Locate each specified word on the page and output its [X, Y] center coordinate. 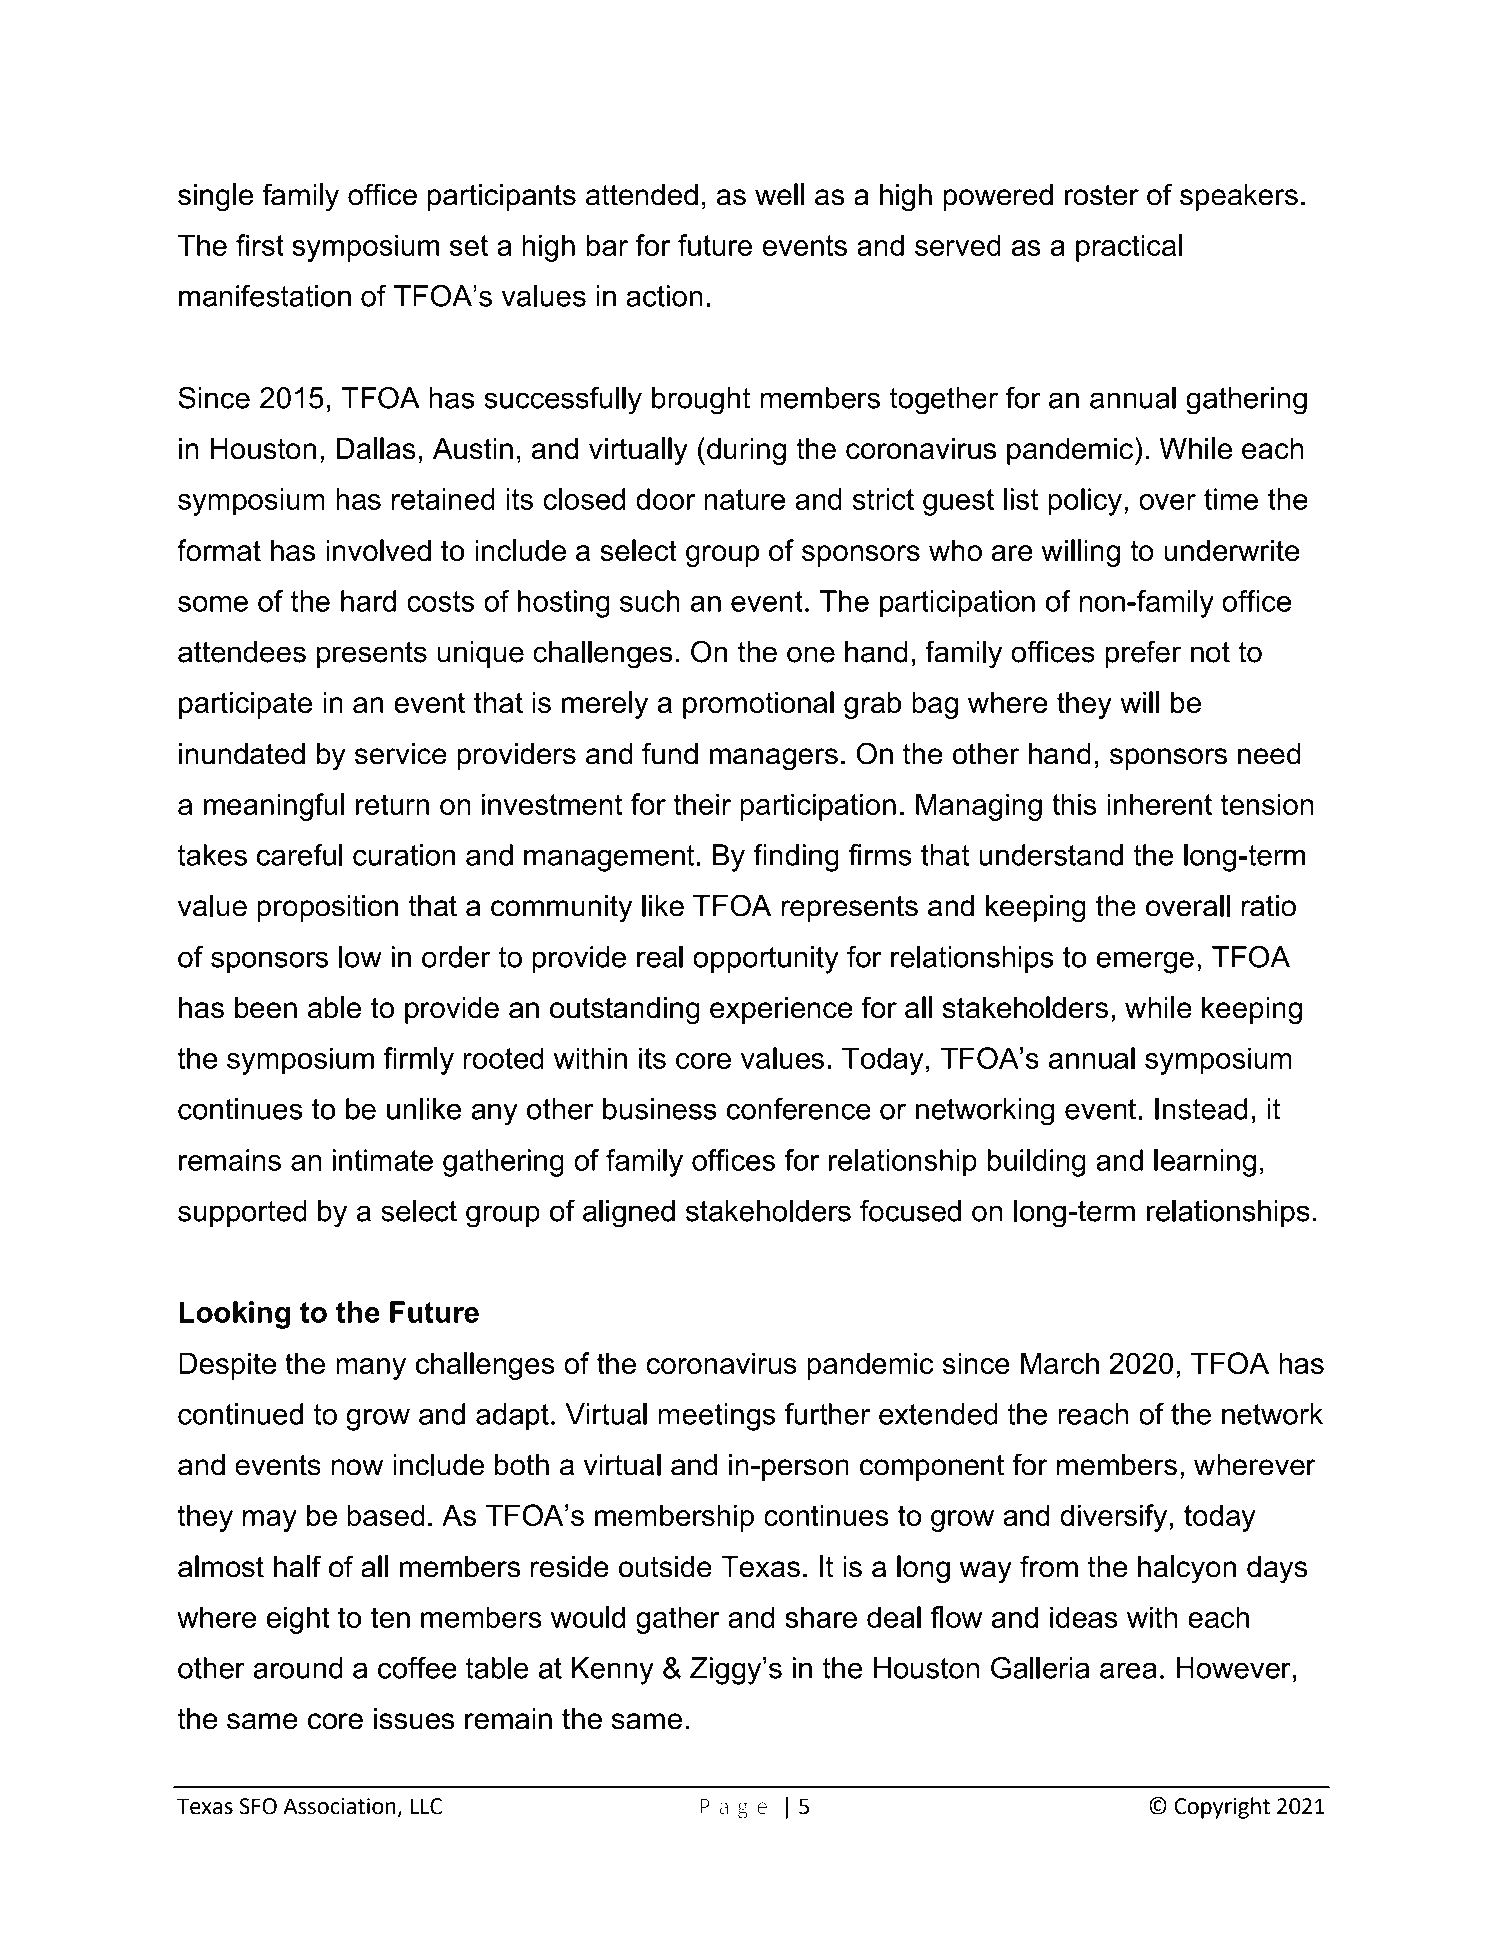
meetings [716, 1417]
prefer [1143, 654]
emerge [1145, 962]
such [650, 601]
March [1060, 1363]
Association [340, 1806]
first [260, 245]
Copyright [1222, 1808]
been [266, 1008]
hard [368, 601]
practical [1129, 248]
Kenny [613, 1671]
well [779, 194]
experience [781, 1010]
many [371, 1369]
